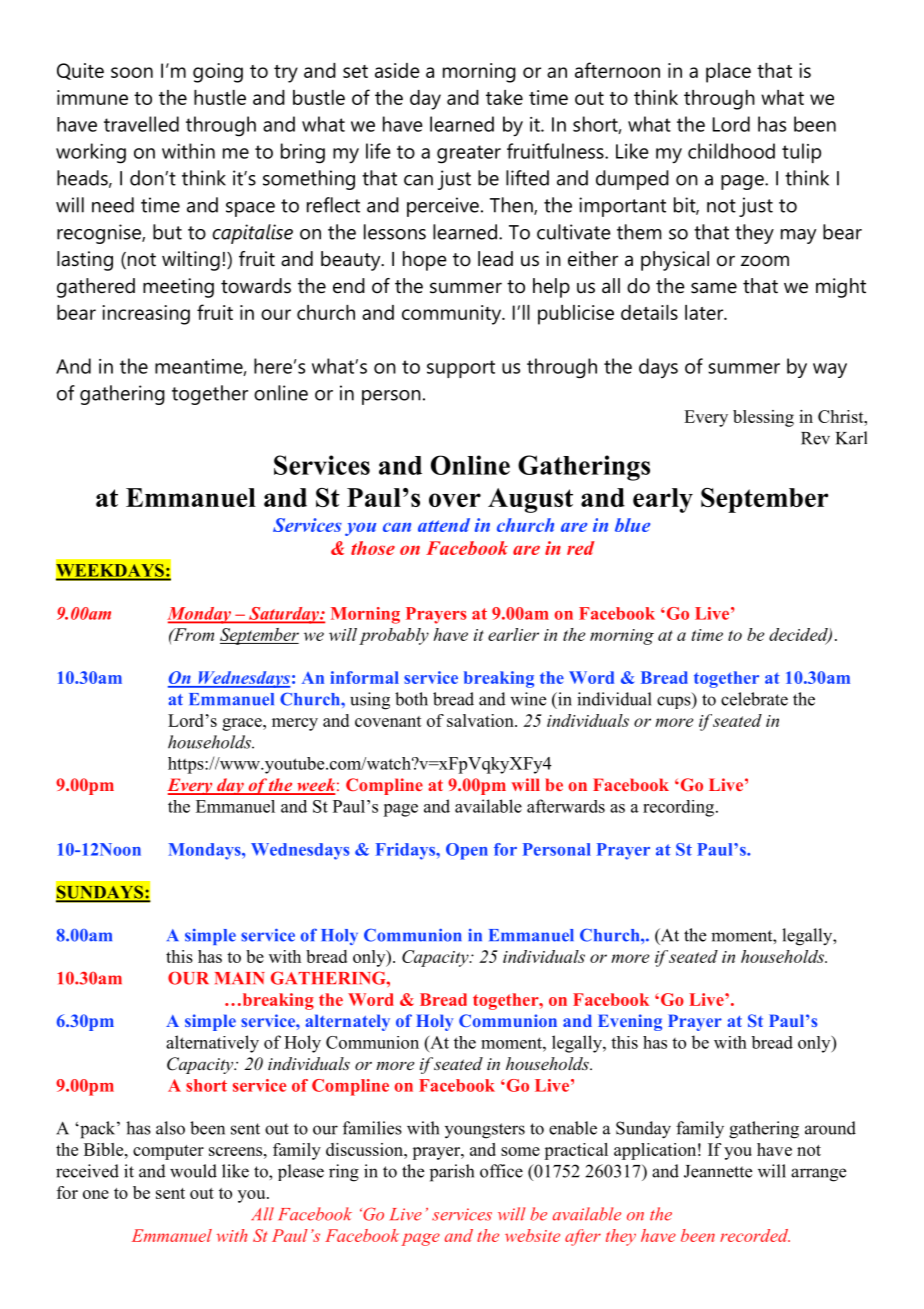 The image size is (924, 1309). Describe the element at coordinates (141, 124) in the document. I see `travelled` at that location.
